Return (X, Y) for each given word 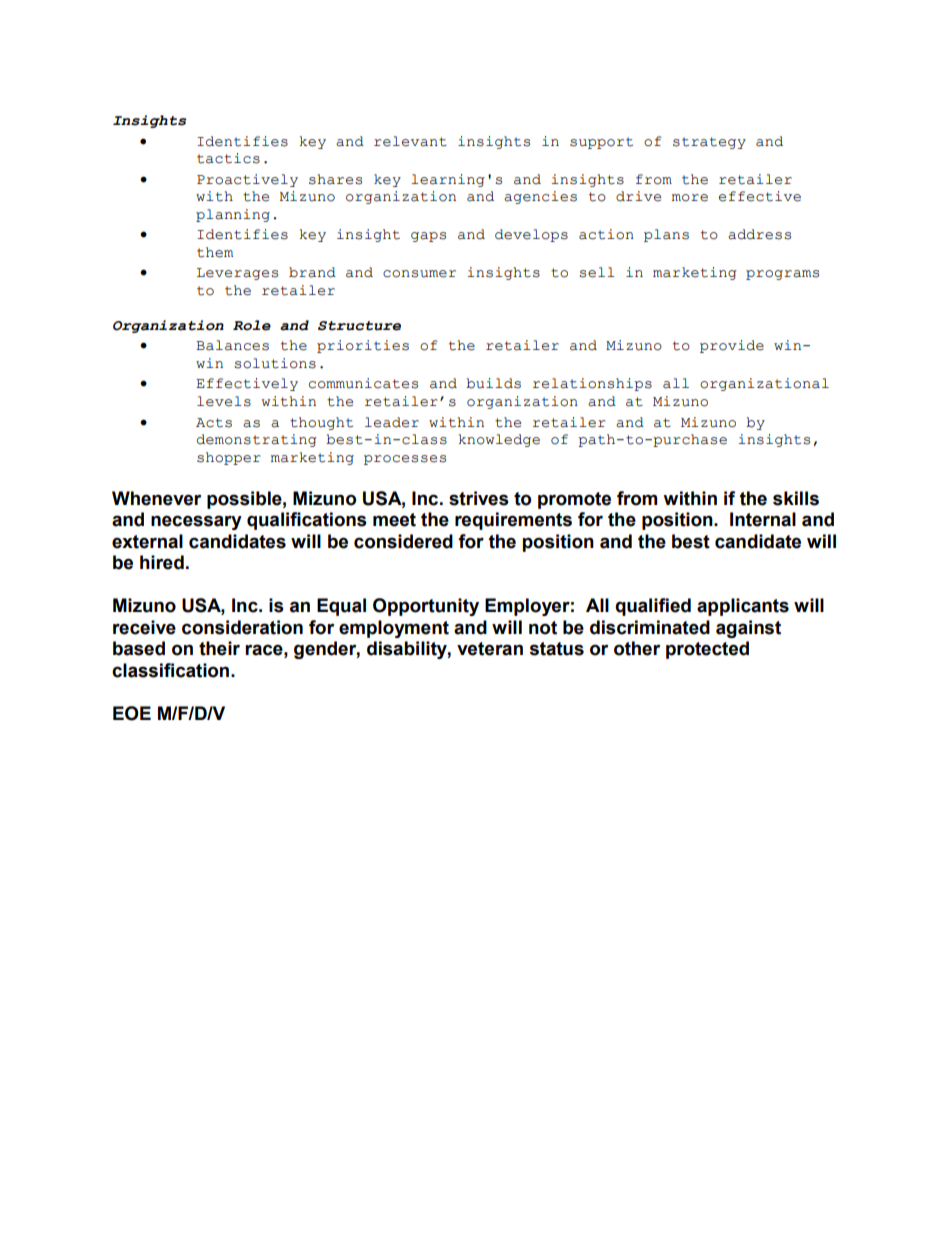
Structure (359, 326)
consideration (242, 627)
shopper (229, 458)
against (748, 629)
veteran (490, 649)
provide (732, 346)
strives (479, 498)
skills (796, 498)
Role (252, 325)
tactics (228, 158)
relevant (410, 141)
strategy (709, 143)
